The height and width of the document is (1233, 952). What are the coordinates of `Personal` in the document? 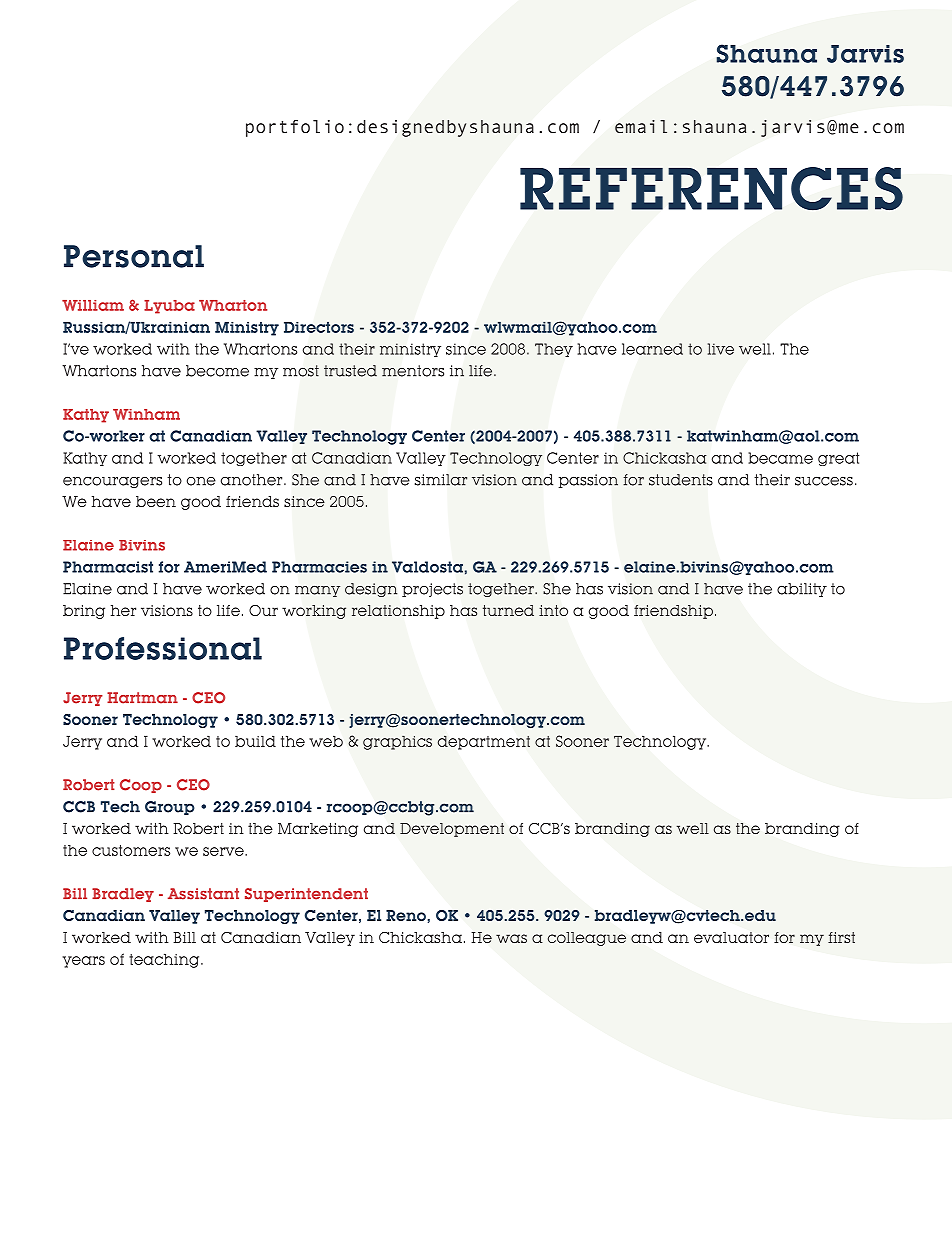 It's located at (134, 256).
